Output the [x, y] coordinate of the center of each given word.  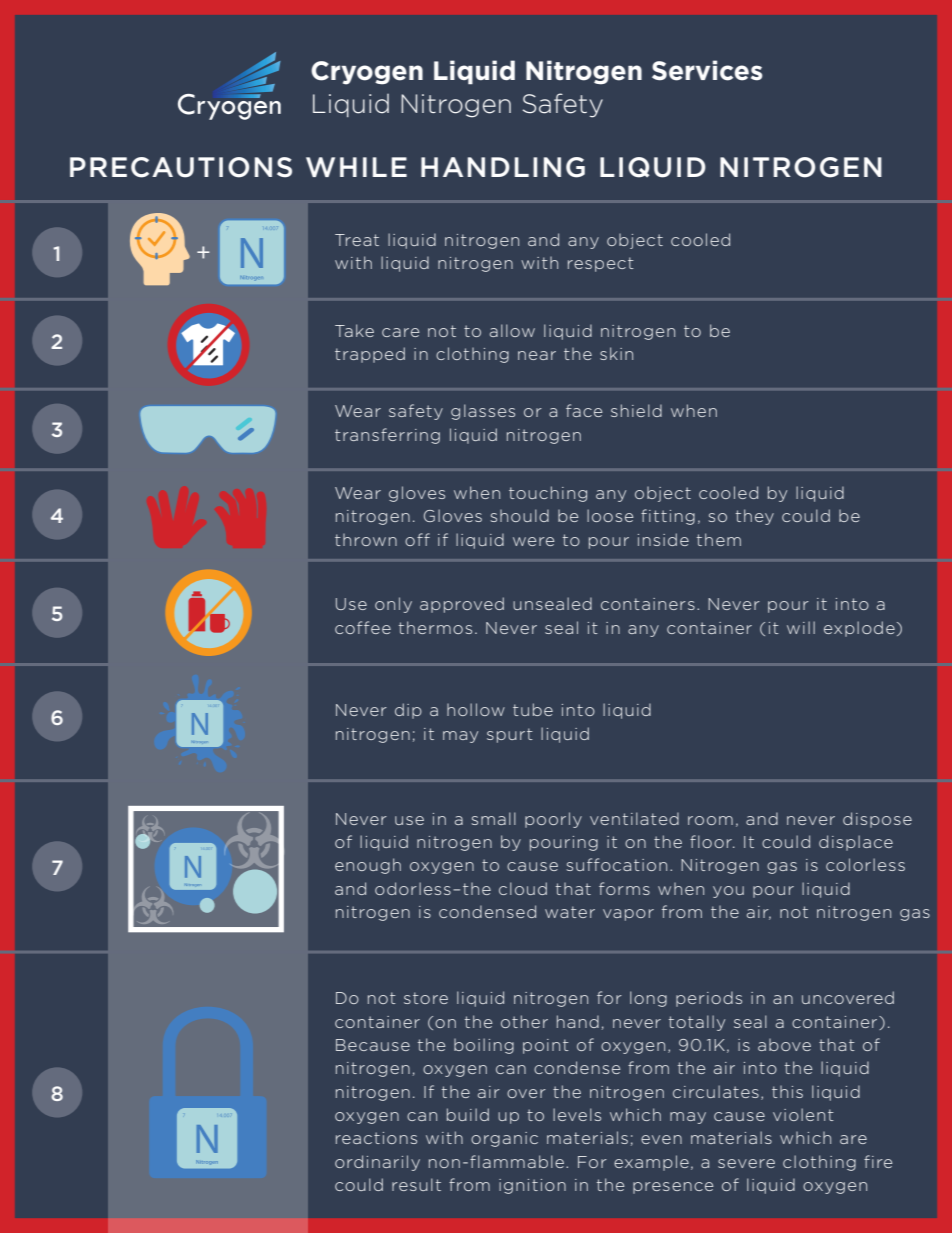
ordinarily [377, 1163]
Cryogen [367, 73]
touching [548, 494]
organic [504, 1139]
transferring [387, 436]
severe [746, 1163]
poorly [553, 820]
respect [601, 264]
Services [707, 70]
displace [856, 843]
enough [368, 866]
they [755, 517]
